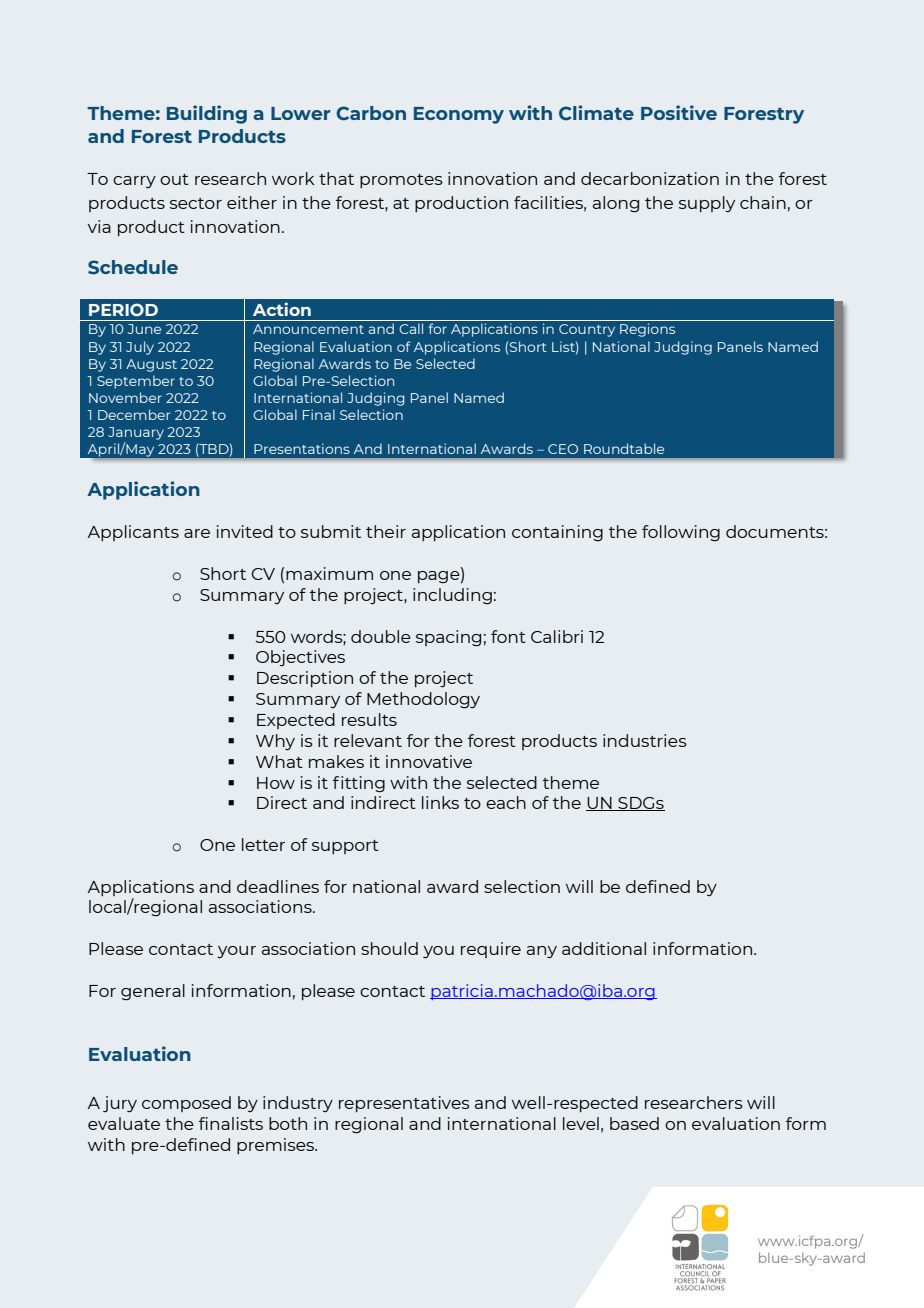 The height and width of the screenshot is (1308, 924). I want to click on Call, so click(411, 328).
